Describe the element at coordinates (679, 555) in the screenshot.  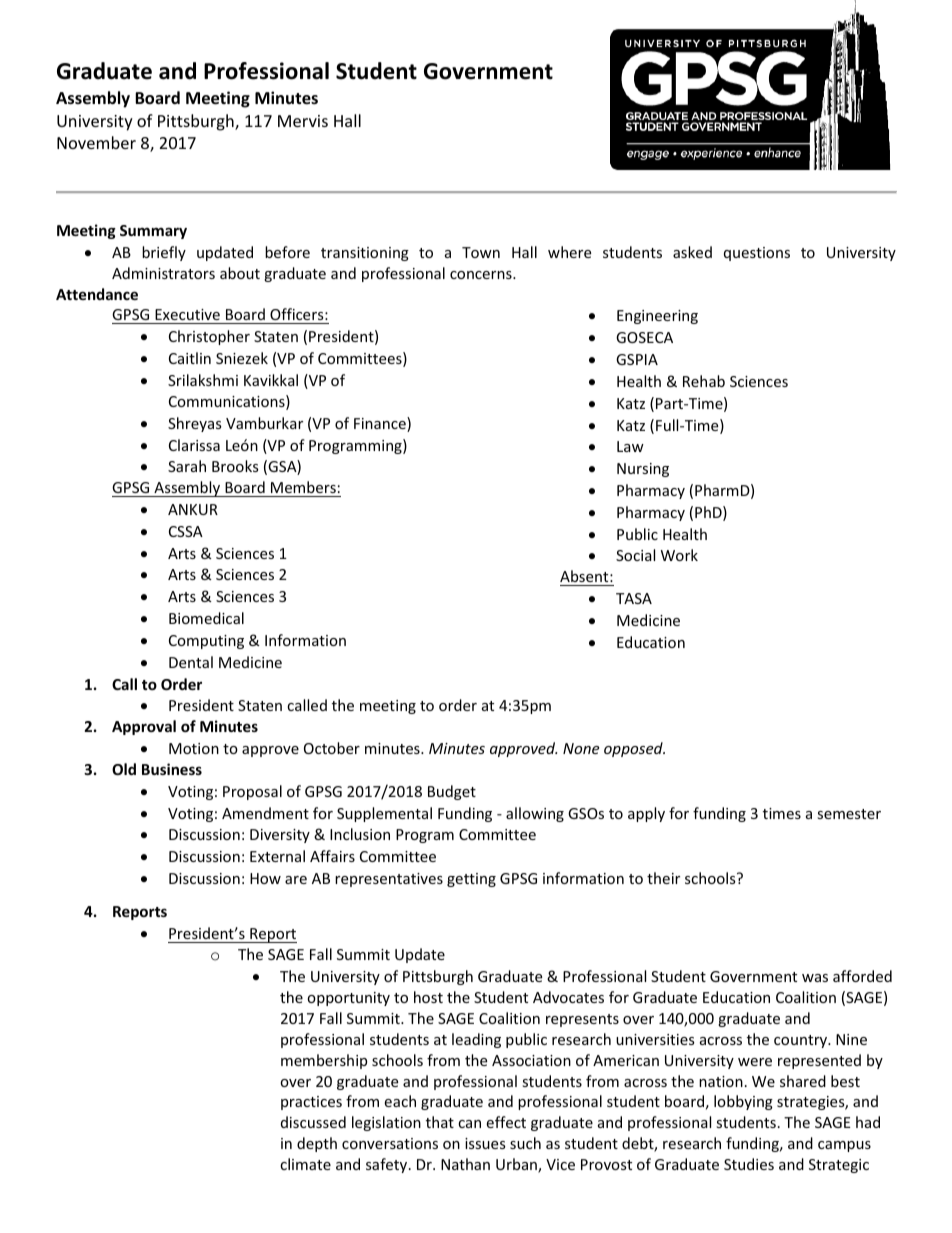
I see `Work` at that location.
